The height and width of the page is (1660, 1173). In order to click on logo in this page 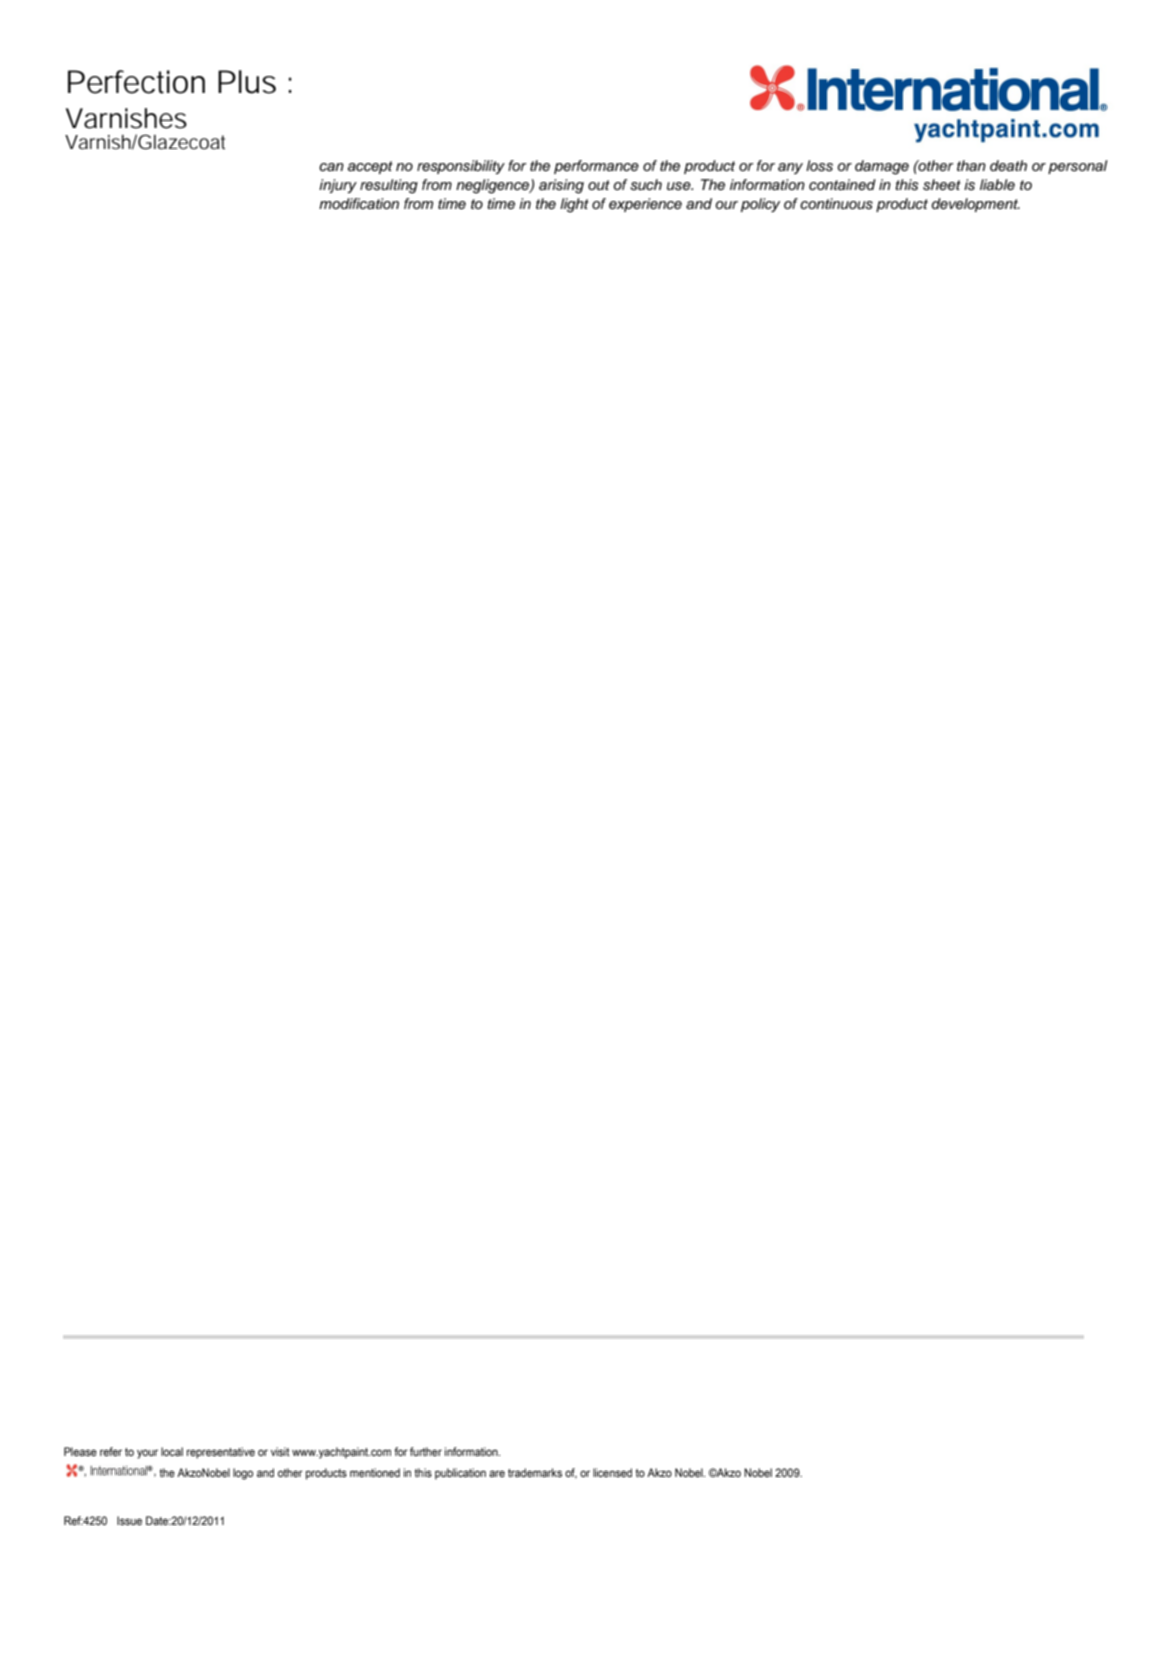, I will do `click(243, 1474)`.
